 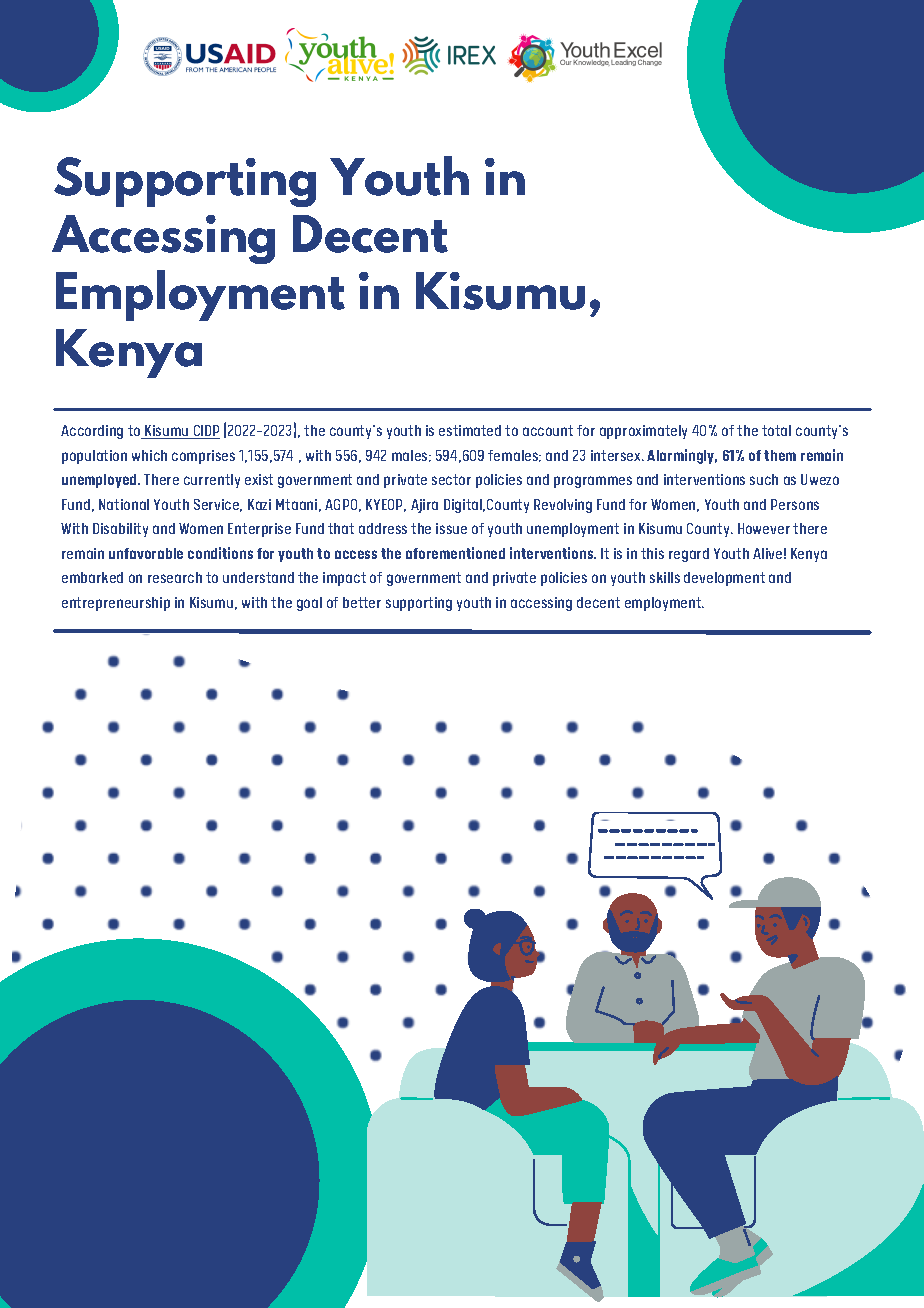 I want to click on currently, so click(x=212, y=481).
